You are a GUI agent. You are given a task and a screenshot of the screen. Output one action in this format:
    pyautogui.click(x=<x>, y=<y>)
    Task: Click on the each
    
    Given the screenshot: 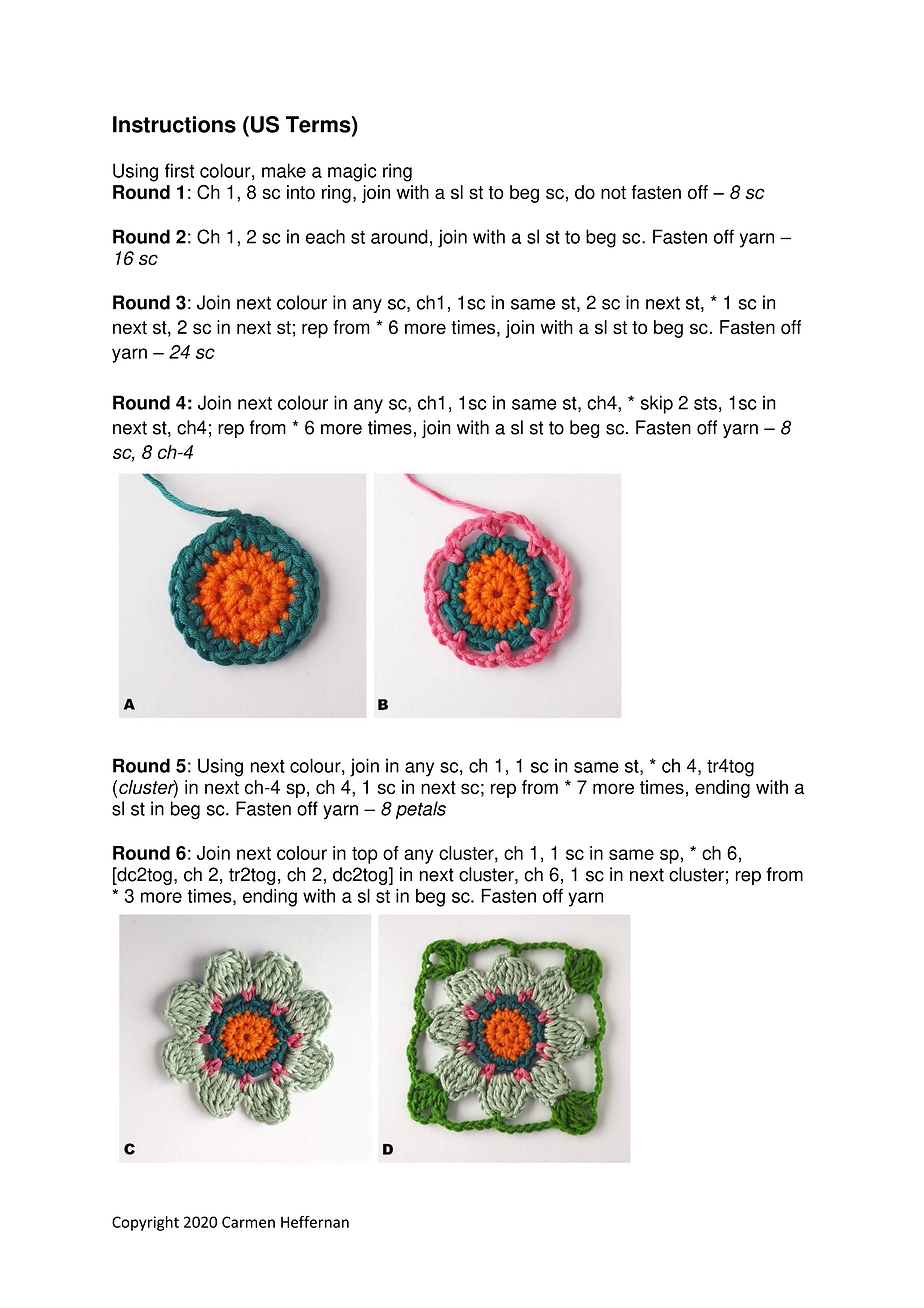 What is the action you would take?
    pyautogui.click(x=325, y=236)
